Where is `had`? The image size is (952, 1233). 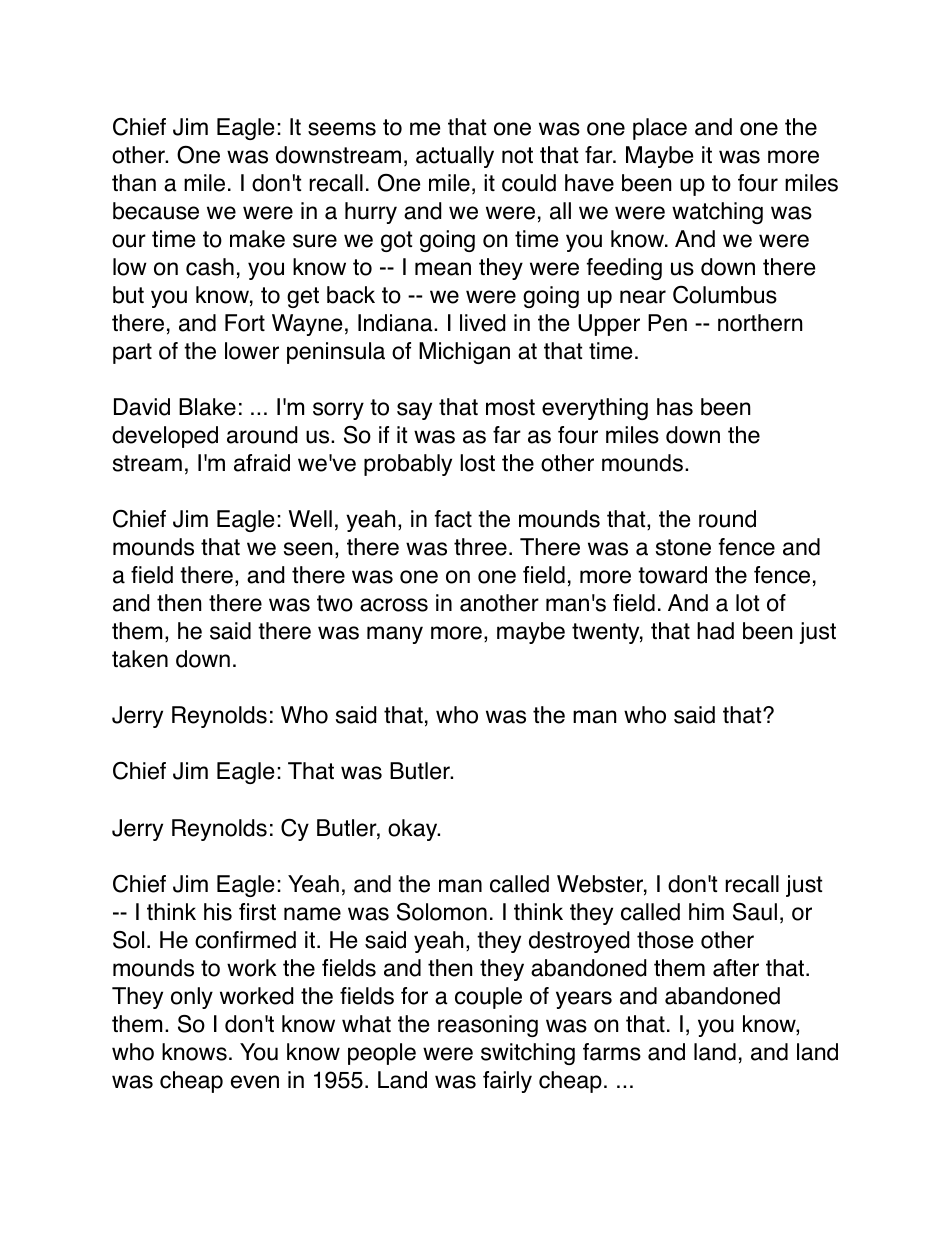
had is located at coordinates (715, 631).
